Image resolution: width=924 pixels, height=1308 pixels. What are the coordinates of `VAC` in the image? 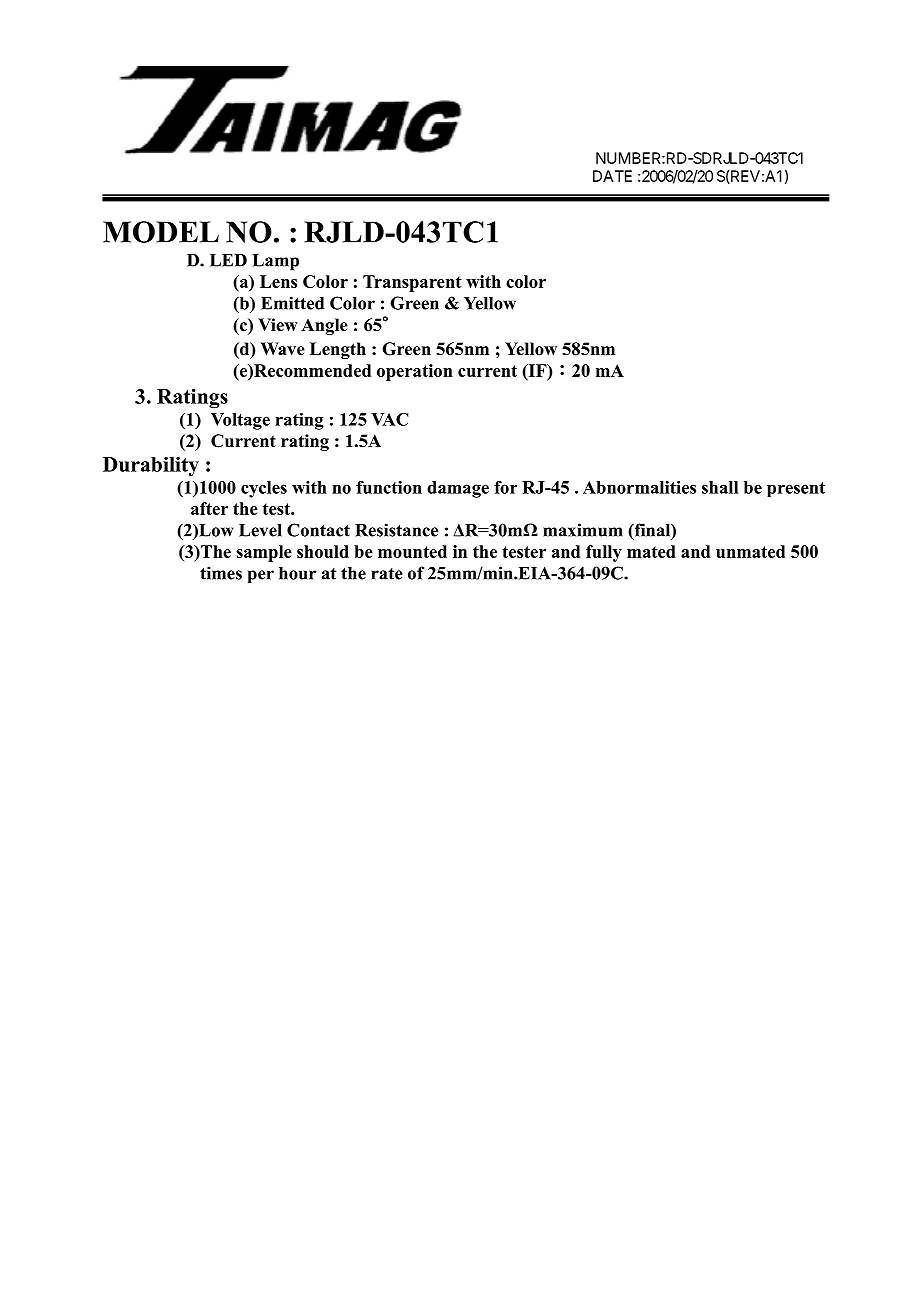 It's located at (389, 419).
